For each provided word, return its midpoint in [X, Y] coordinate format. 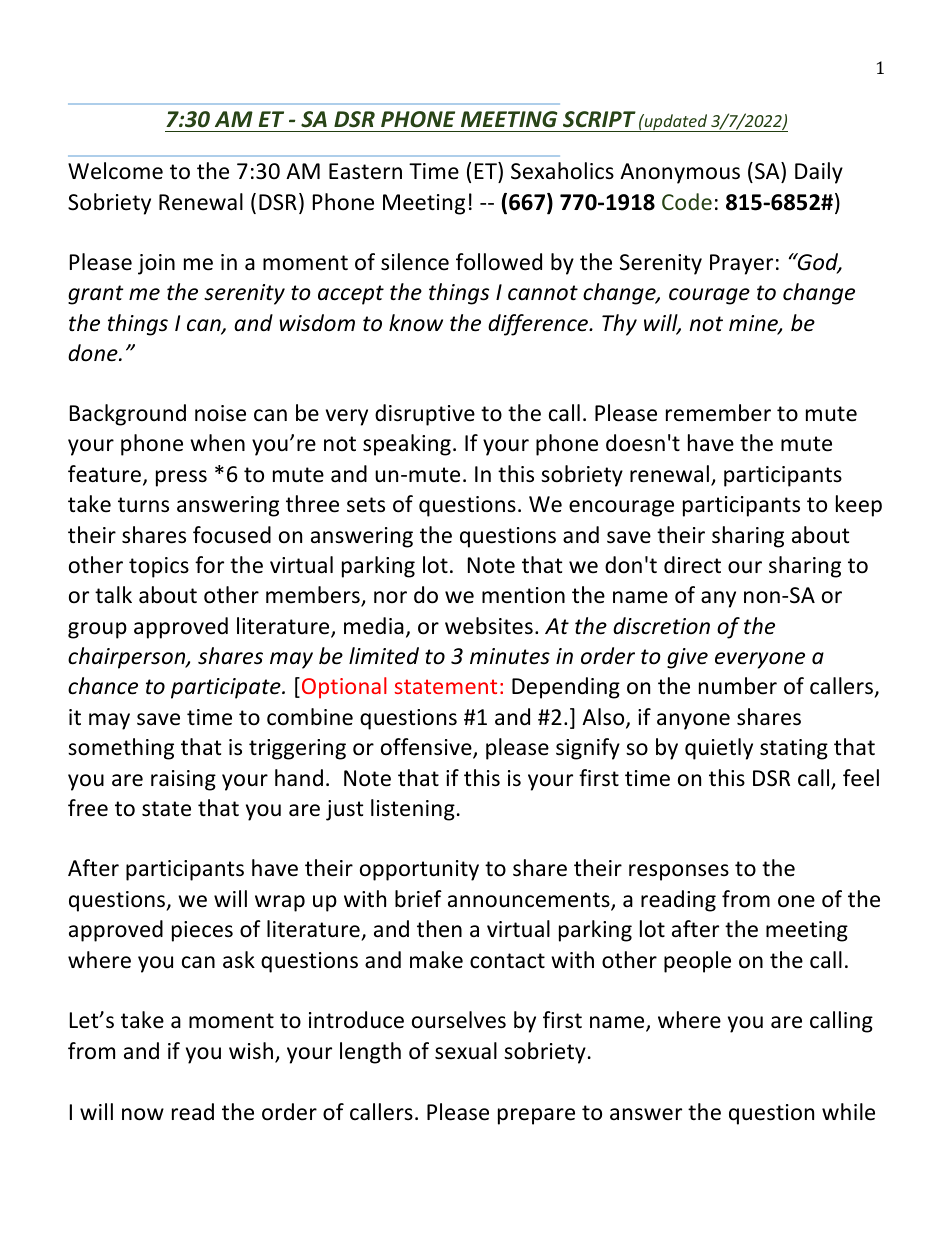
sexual [466, 1051]
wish [251, 1051]
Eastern [365, 171]
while [848, 1112]
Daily [819, 173]
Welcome [115, 171]
